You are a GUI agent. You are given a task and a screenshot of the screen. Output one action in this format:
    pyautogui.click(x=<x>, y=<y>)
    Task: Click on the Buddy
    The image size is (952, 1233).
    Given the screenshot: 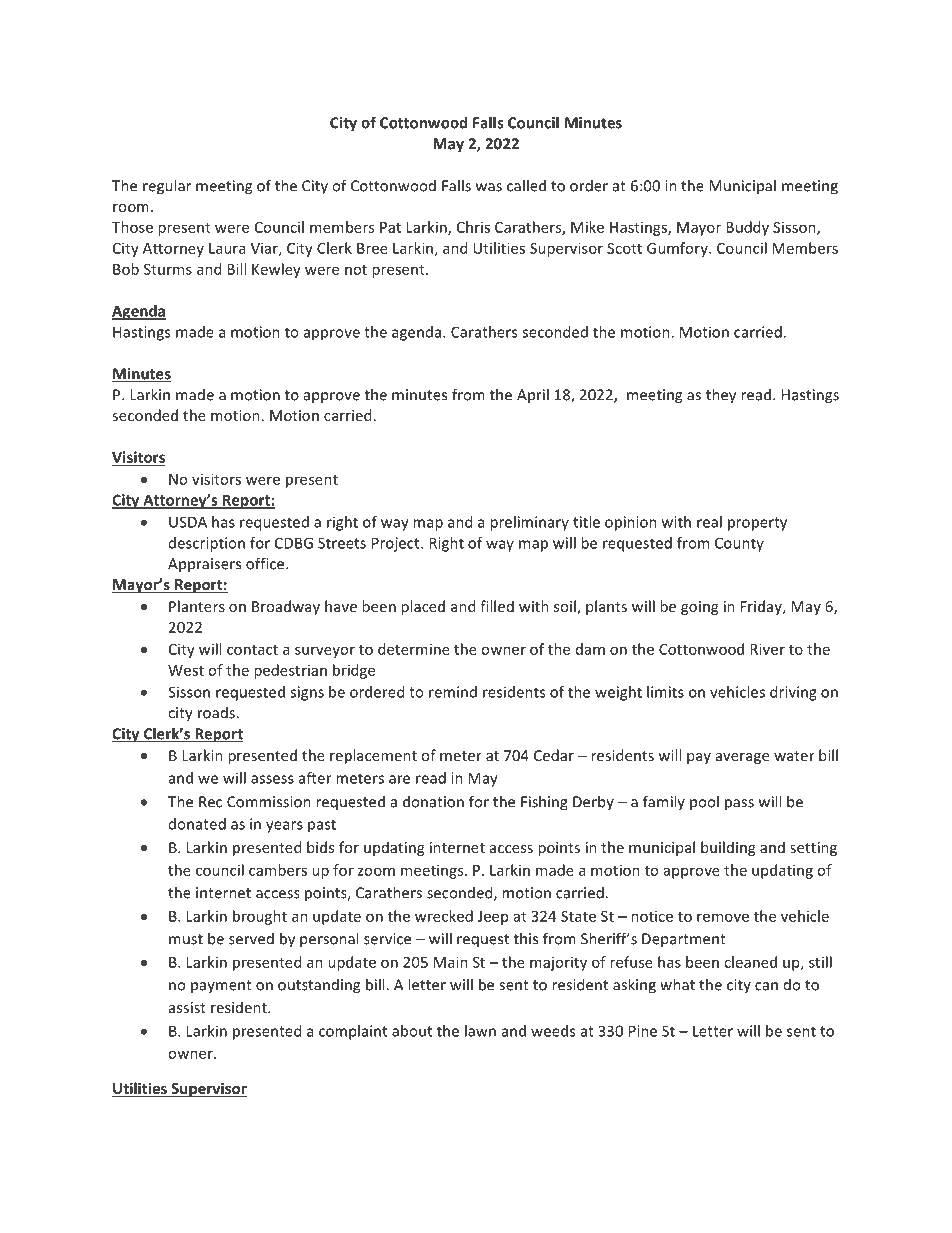 What is the action you would take?
    pyautogui.click(x=747, y=228)
